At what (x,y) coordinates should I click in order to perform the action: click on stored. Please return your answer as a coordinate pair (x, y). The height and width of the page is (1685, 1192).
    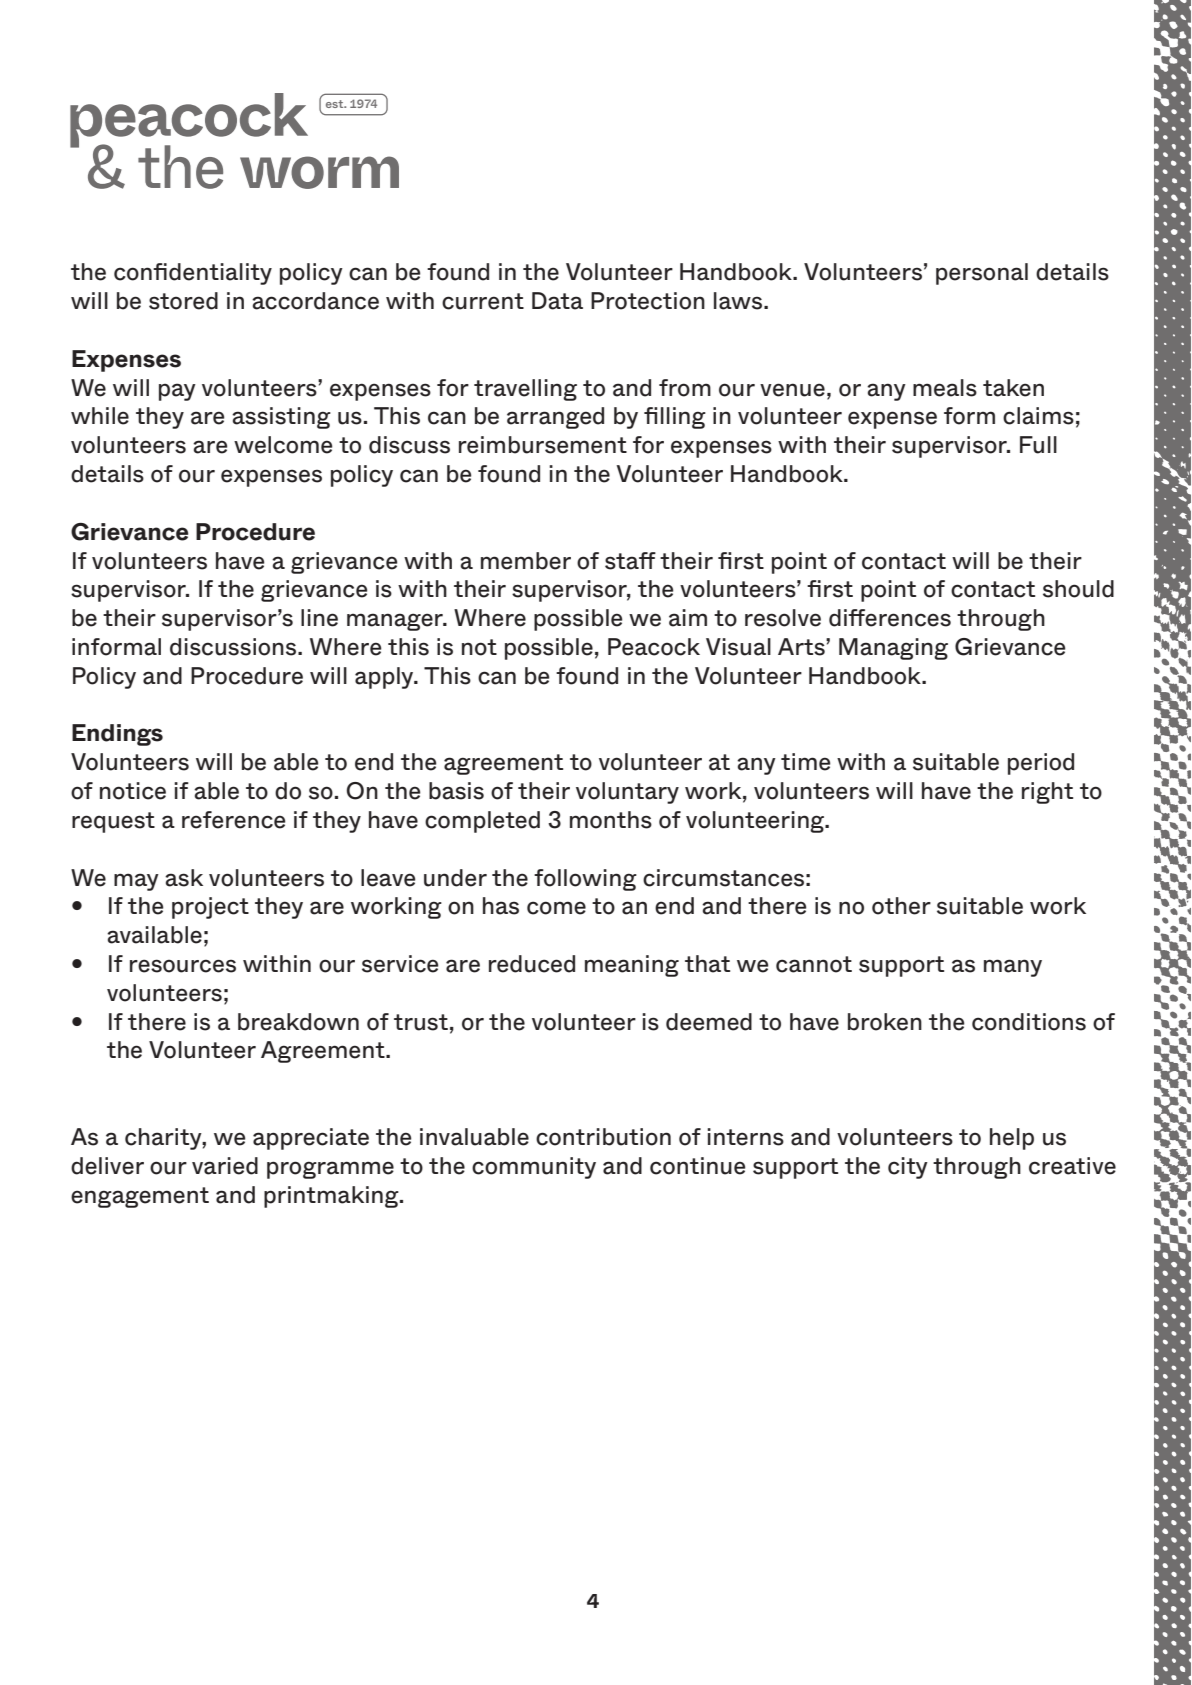
    Looking at the image, I should click on (183, 301).
